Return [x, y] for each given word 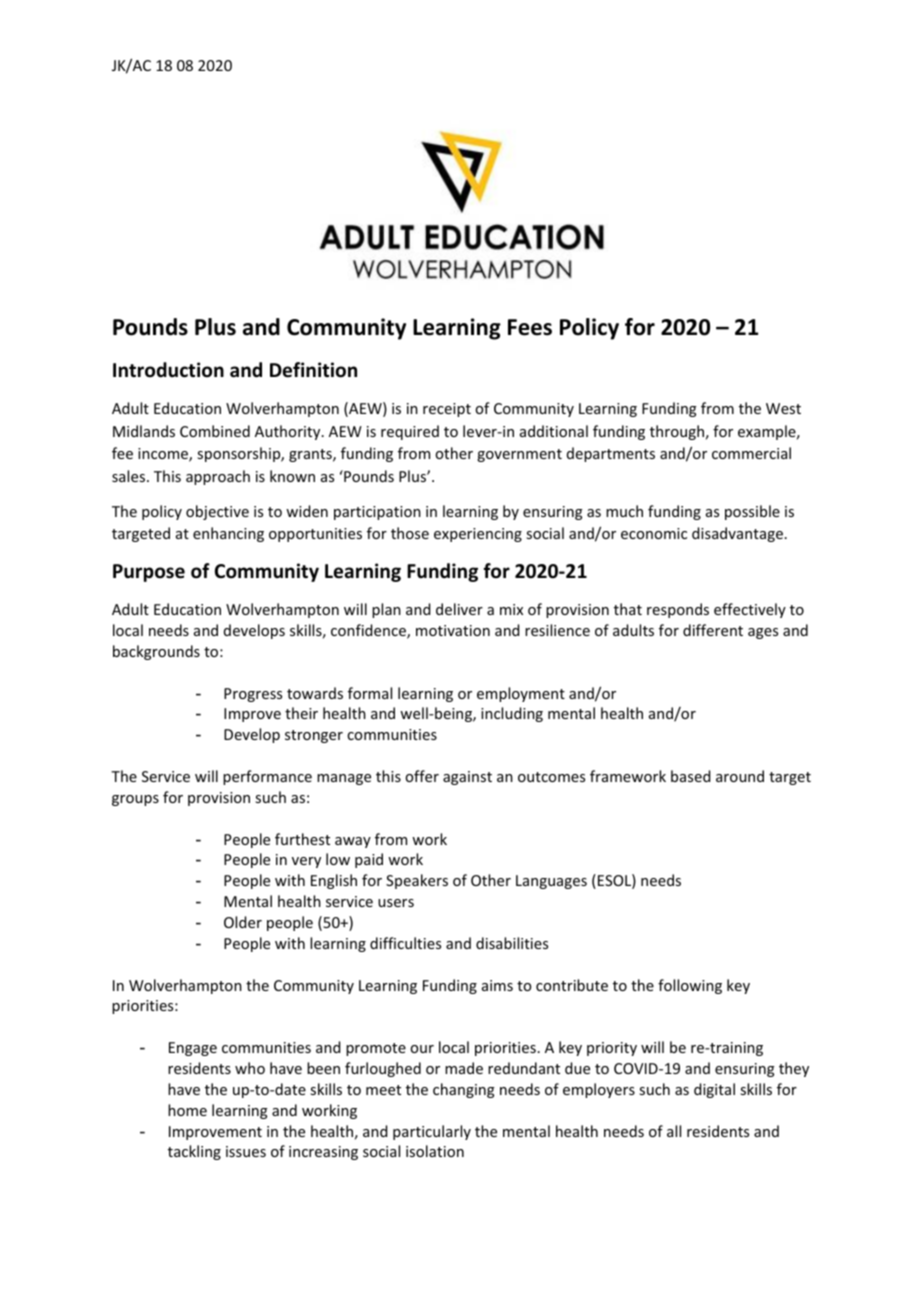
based [690, 776]
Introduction [168, 370]
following [690, 986]
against [467, 778]
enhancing [228, 534]
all [674, 1131]
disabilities [512, 943]
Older [243, 922]
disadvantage [737, 534]
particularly [432, 1132]
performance [267, 777]
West [783, 408]
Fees [530, 327]
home [187, 1110]
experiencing [478, 535]
